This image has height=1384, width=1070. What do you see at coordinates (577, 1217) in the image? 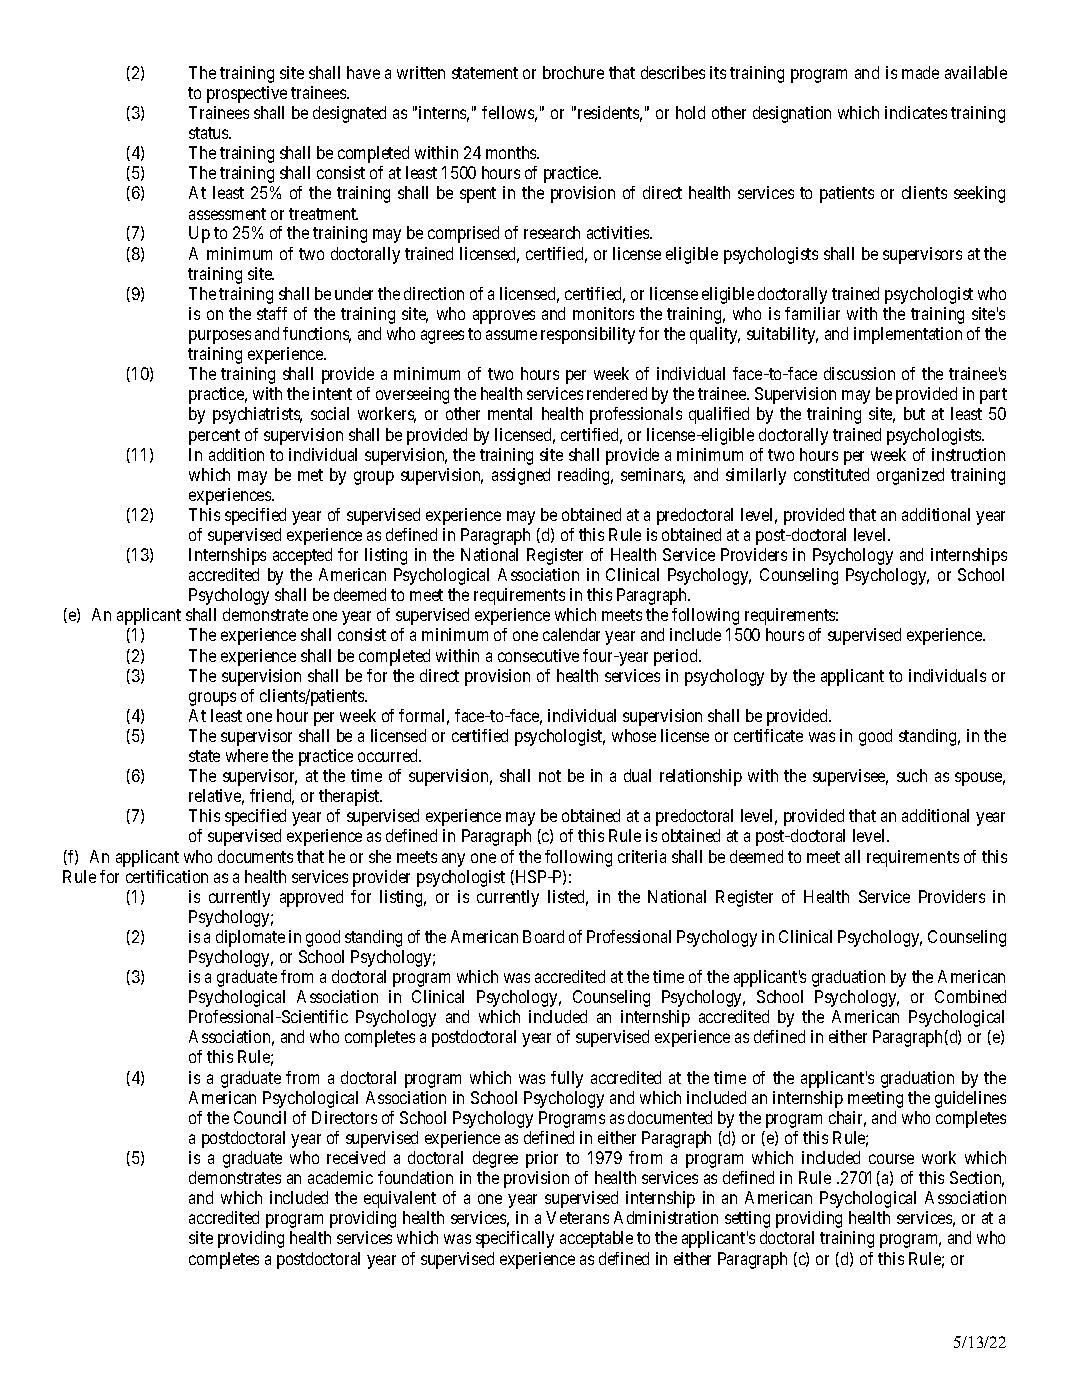
I see `Veterans` at bounding box center [577, 1217].
